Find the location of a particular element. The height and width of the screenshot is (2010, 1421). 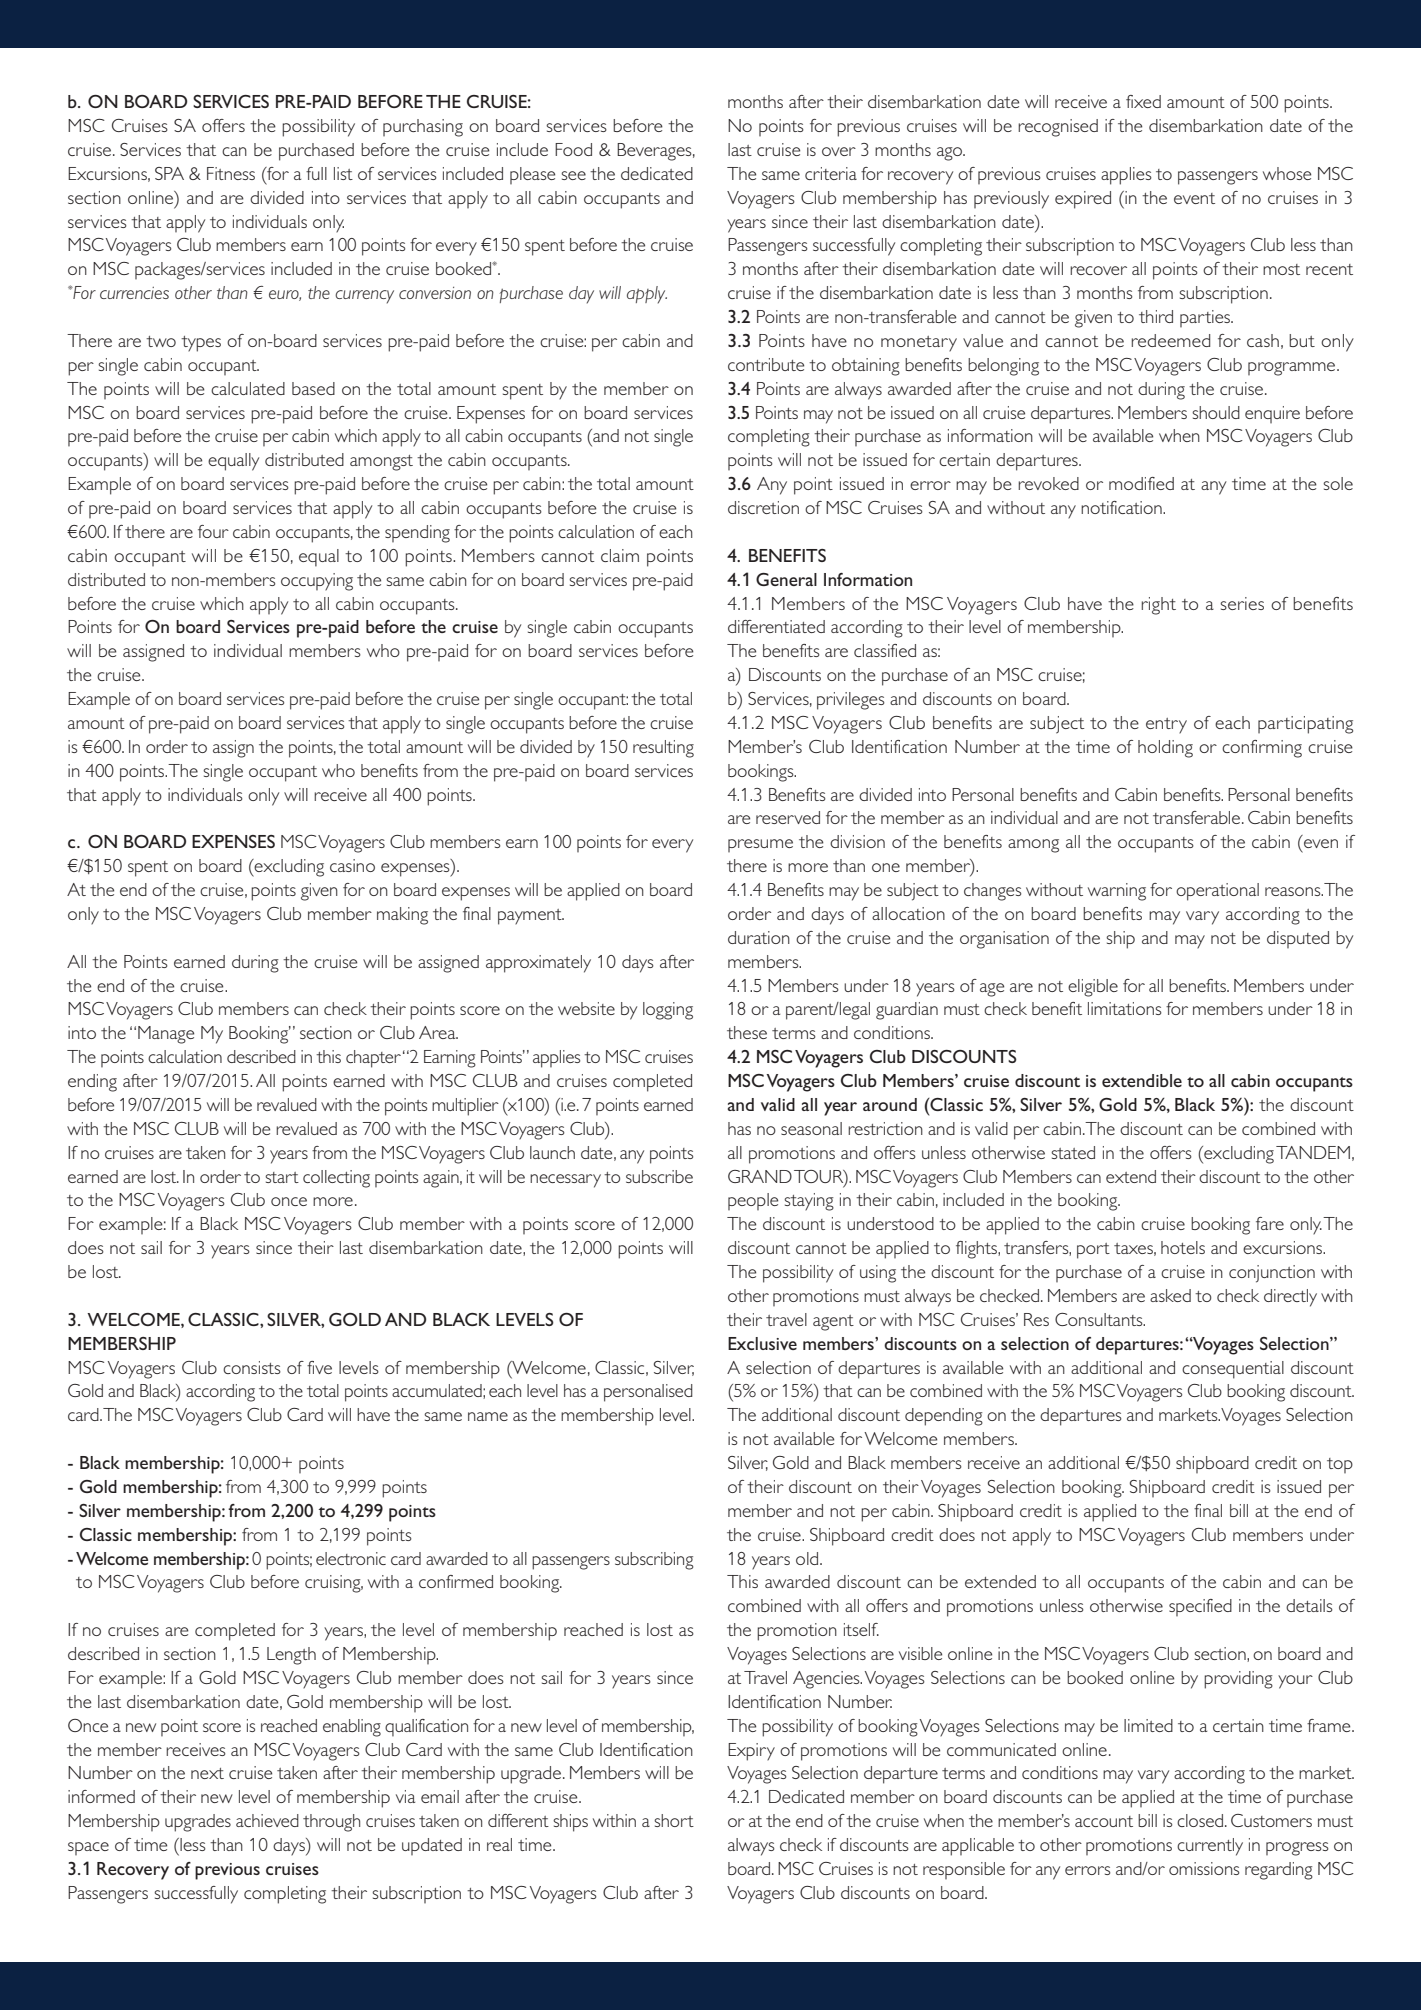

Fitness is located at coordinates (231, 173).
